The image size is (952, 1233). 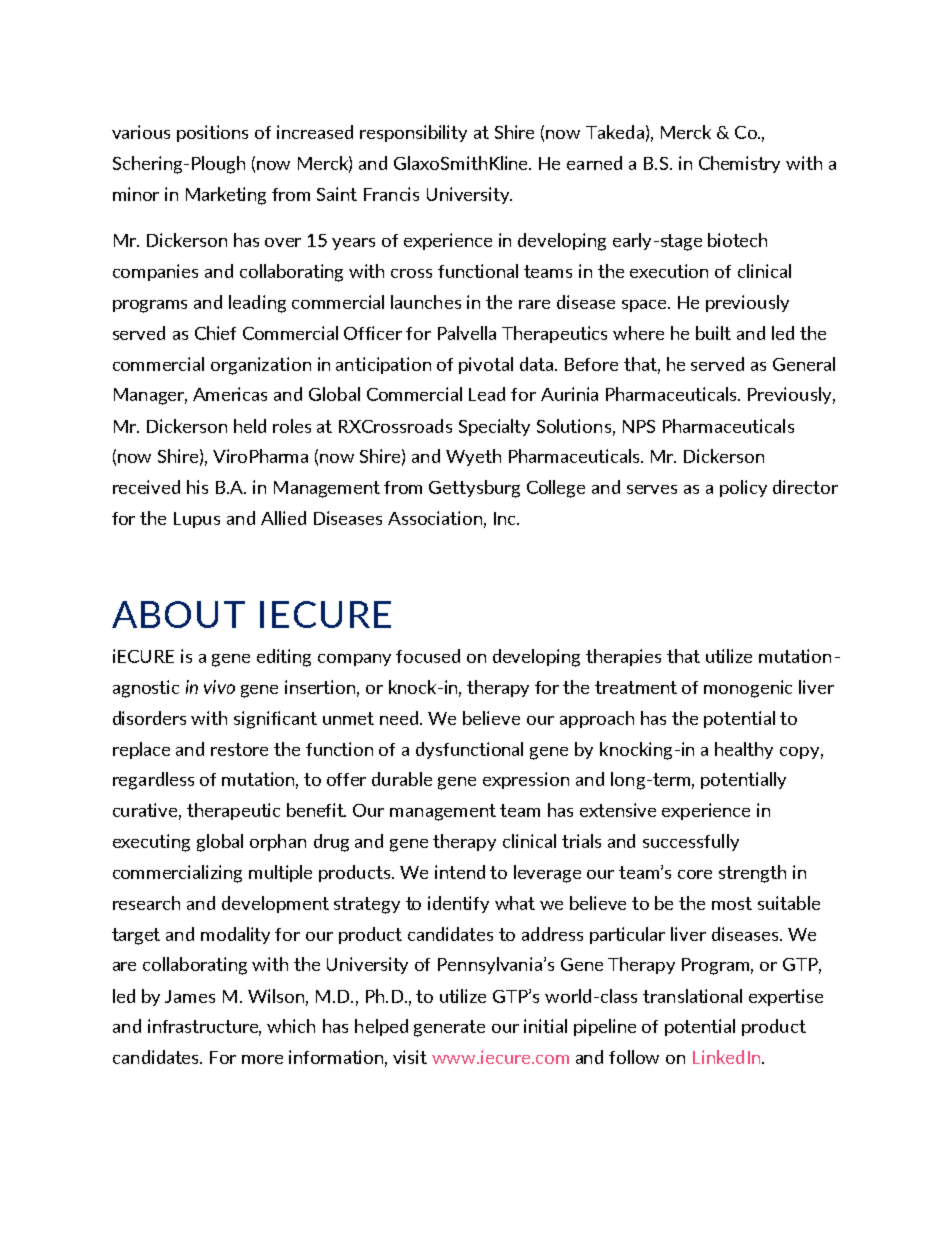 I want to click on Americas, so click(x=230, y=394).
